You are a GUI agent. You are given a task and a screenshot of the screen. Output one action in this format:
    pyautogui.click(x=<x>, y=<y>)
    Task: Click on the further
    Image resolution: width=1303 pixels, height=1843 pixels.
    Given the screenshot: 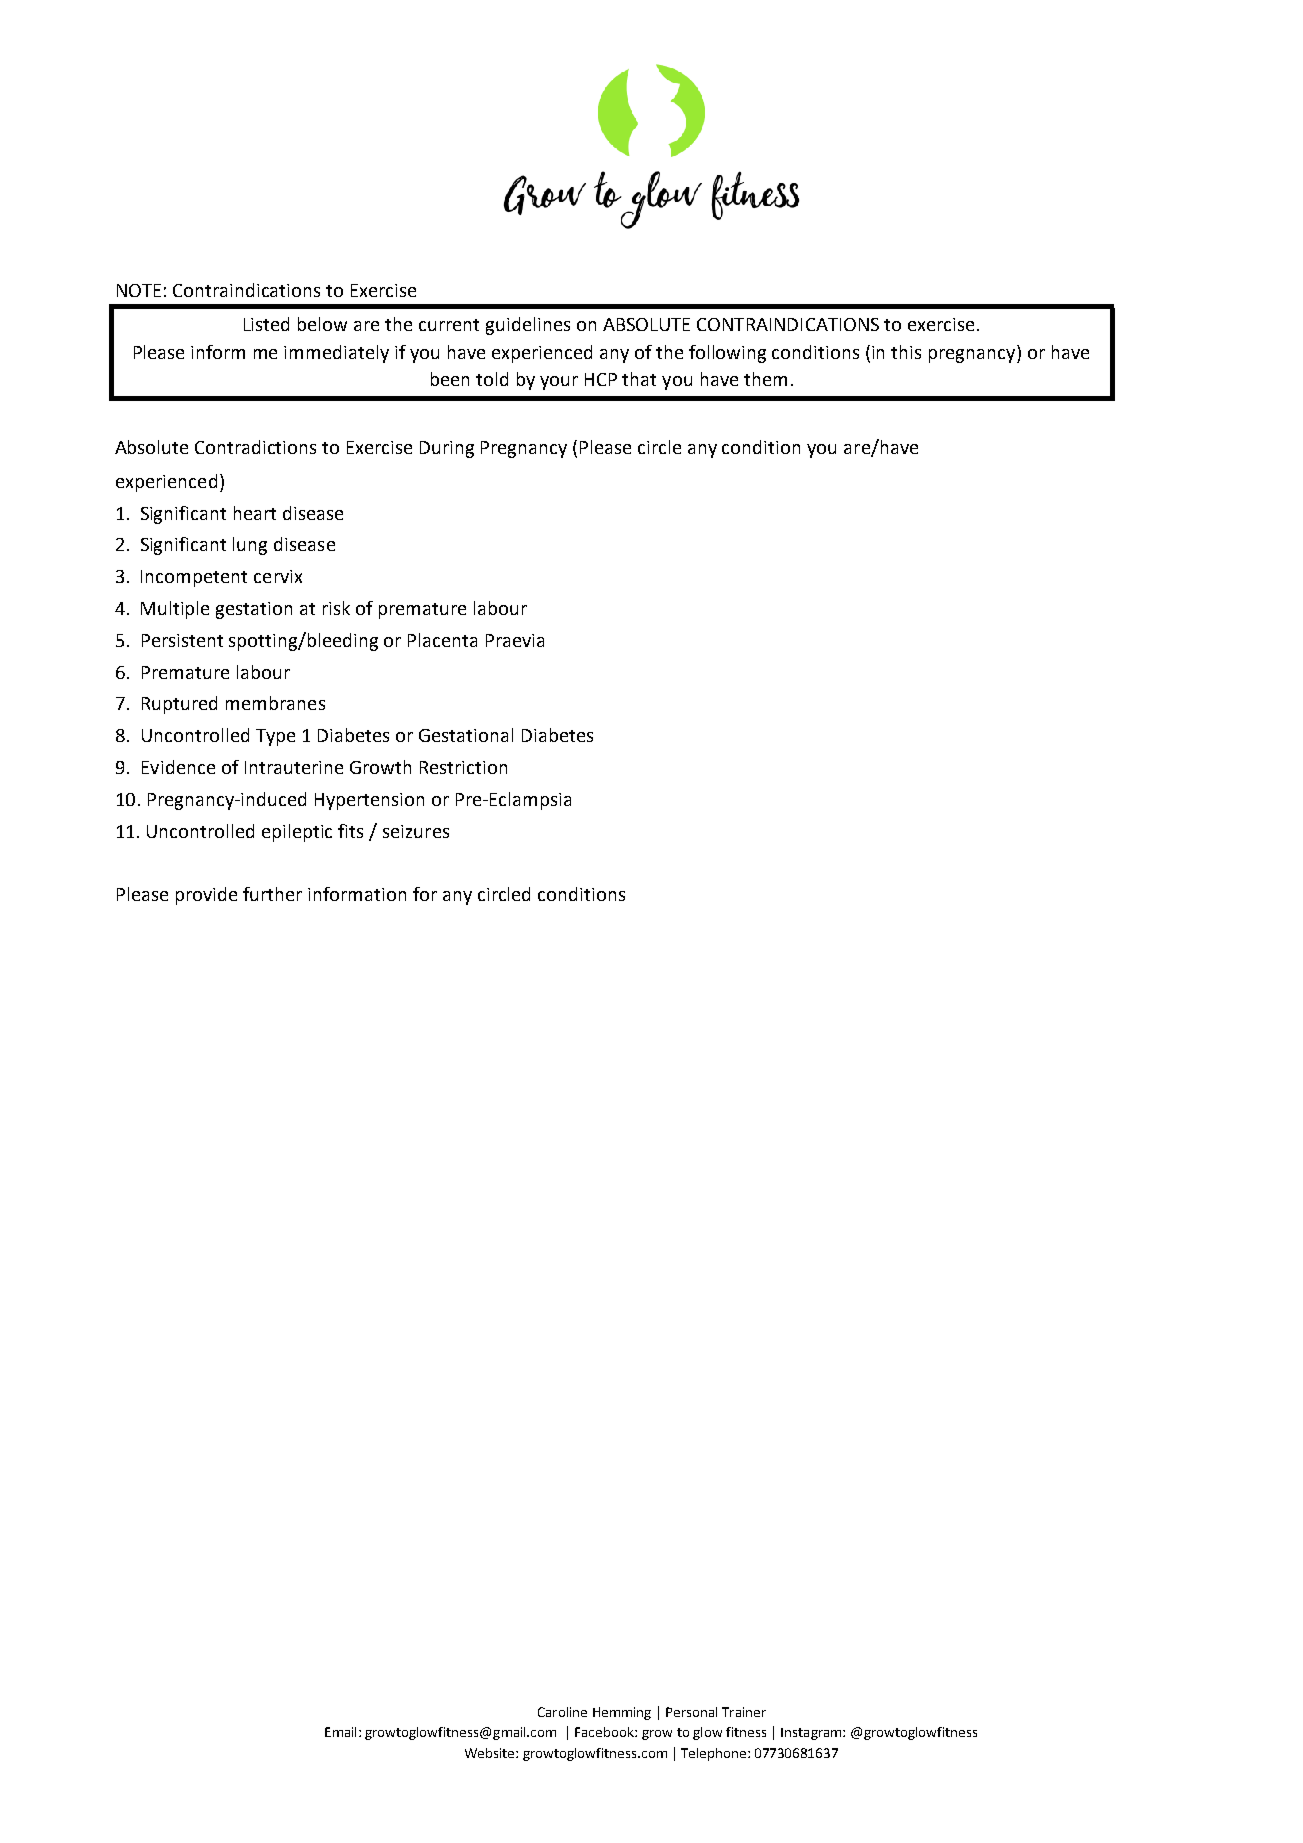 What is the action you would take?
    pyautogui.click(x=272, y=894)
